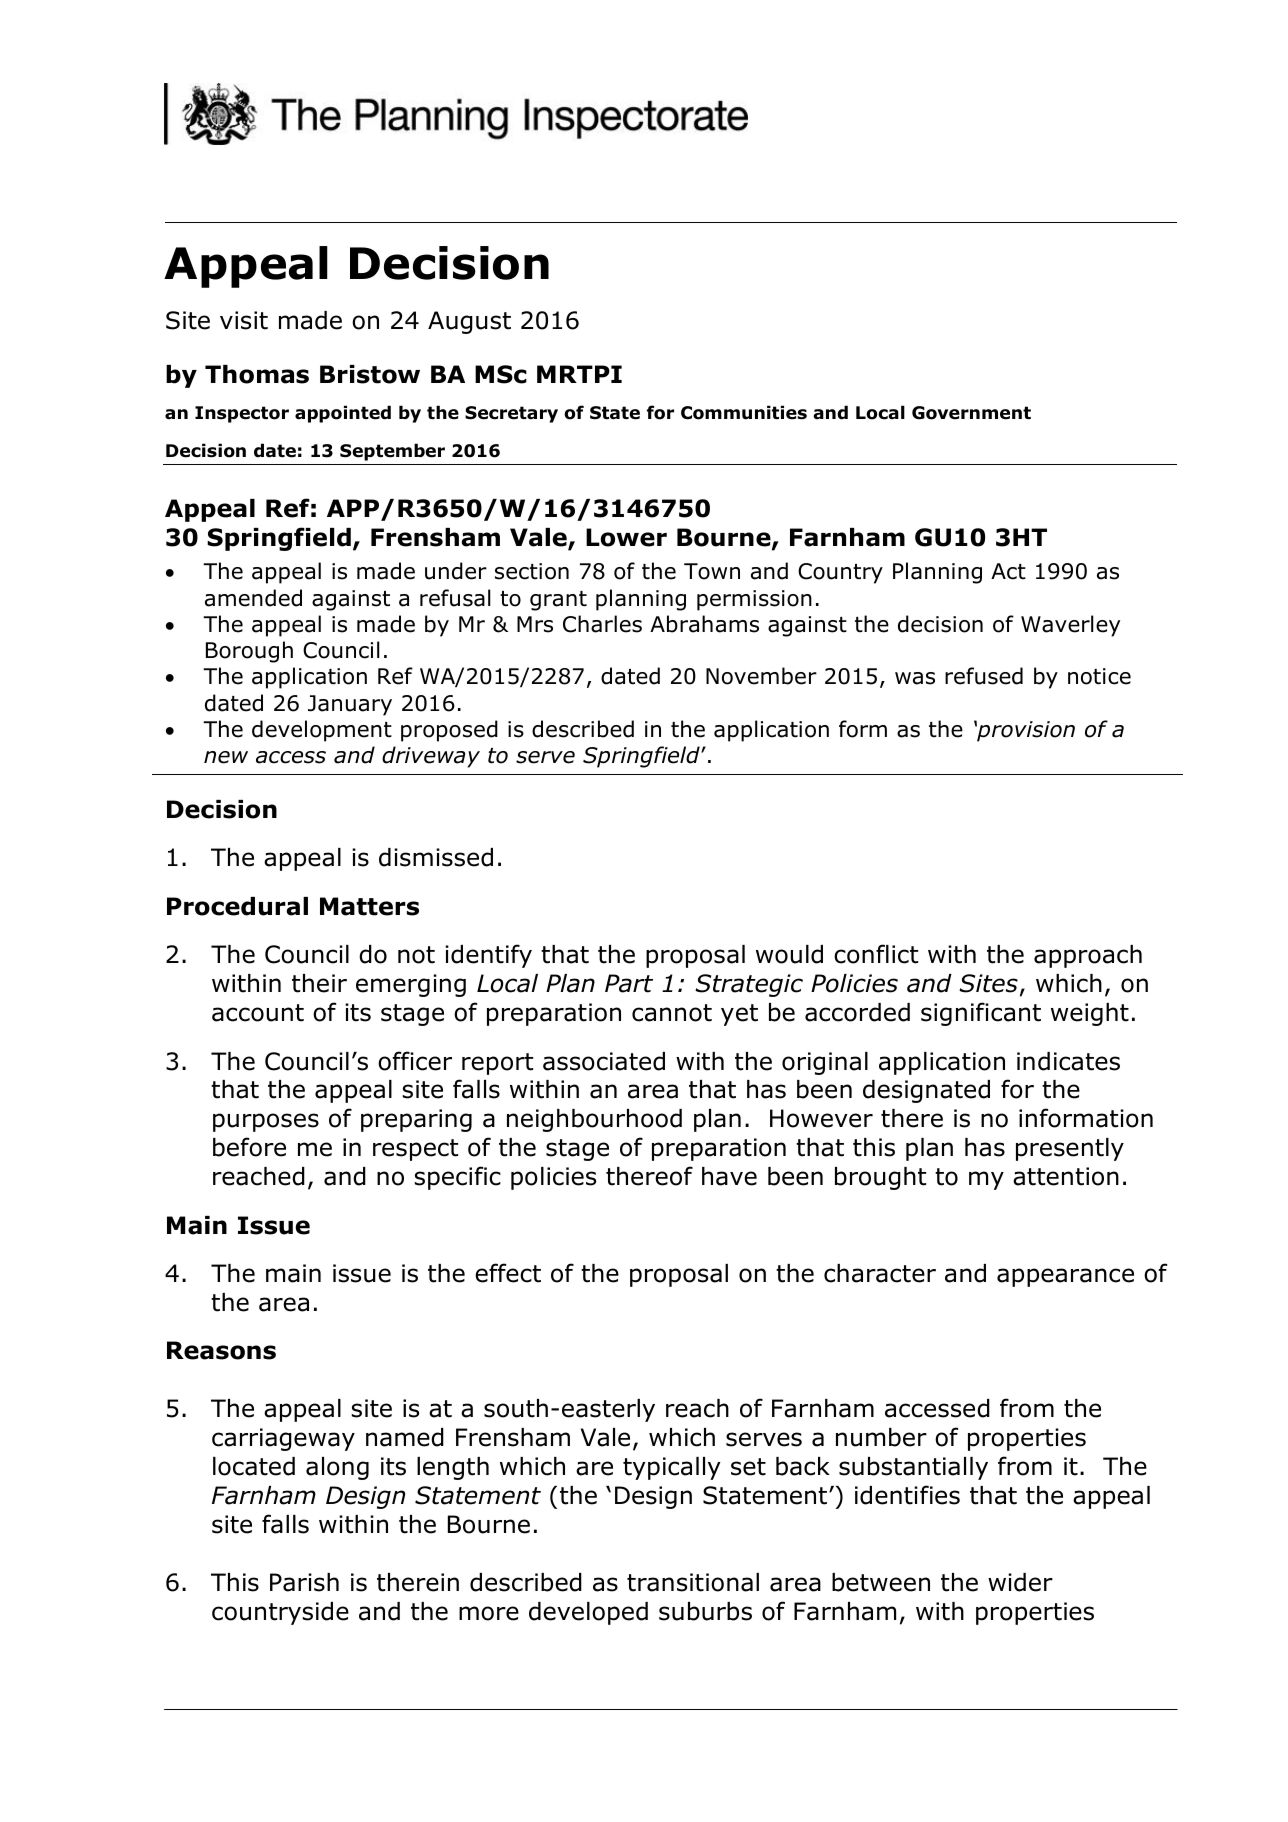  What do you see at coordinates (981, 1014) in the screenshot?
I see `significant` at bounding box center [981, 1014].
